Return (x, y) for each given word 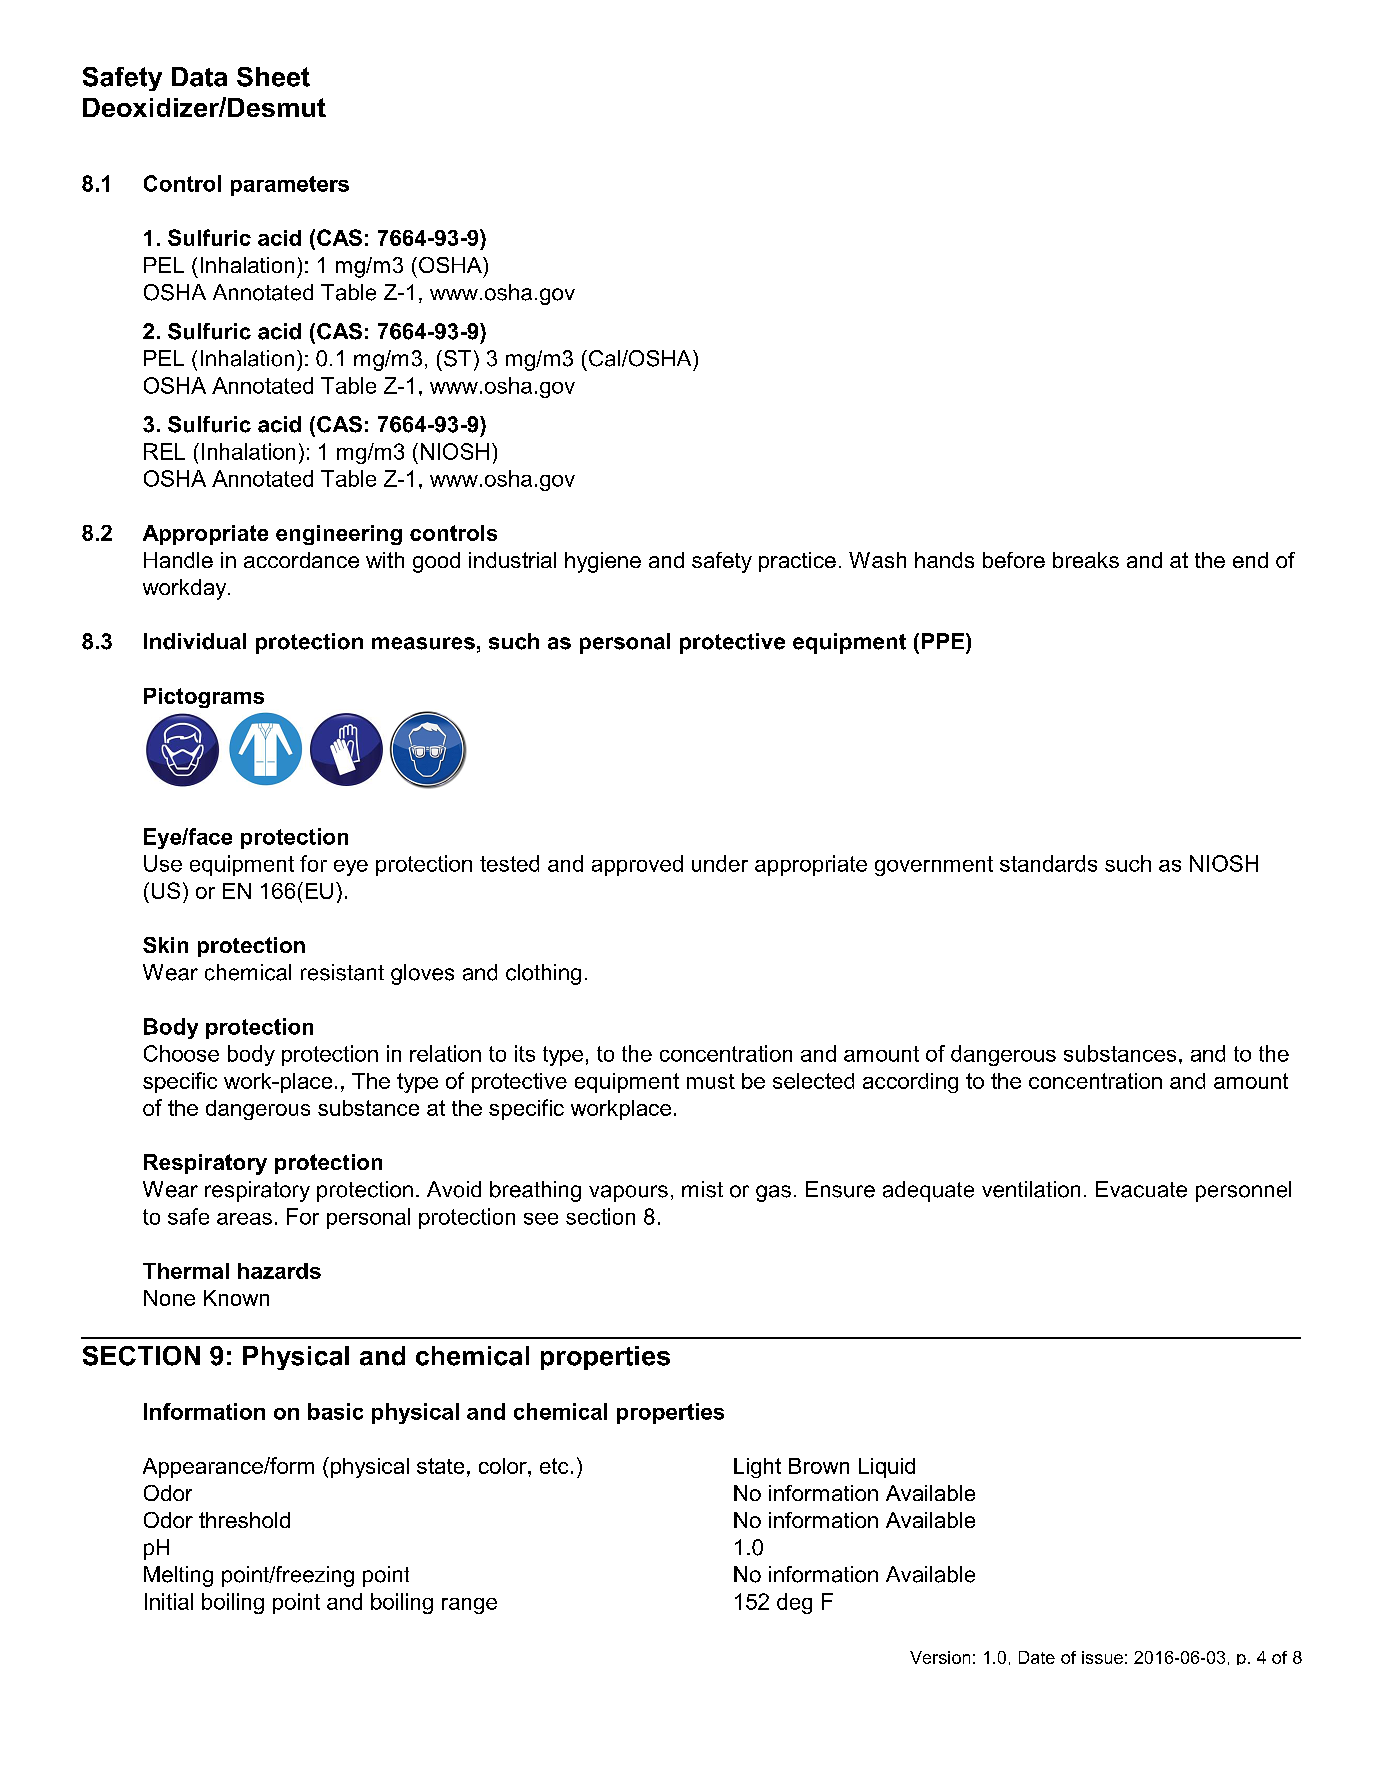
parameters (290, 186)
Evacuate (1141, 1189)
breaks (1086, 560)
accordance (301, 560)
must (711, 1081)
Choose (181, 1053)
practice (797, 562)
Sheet (273, 77)
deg (794, 1603)
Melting (178, 1576)
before (1014, 560)
